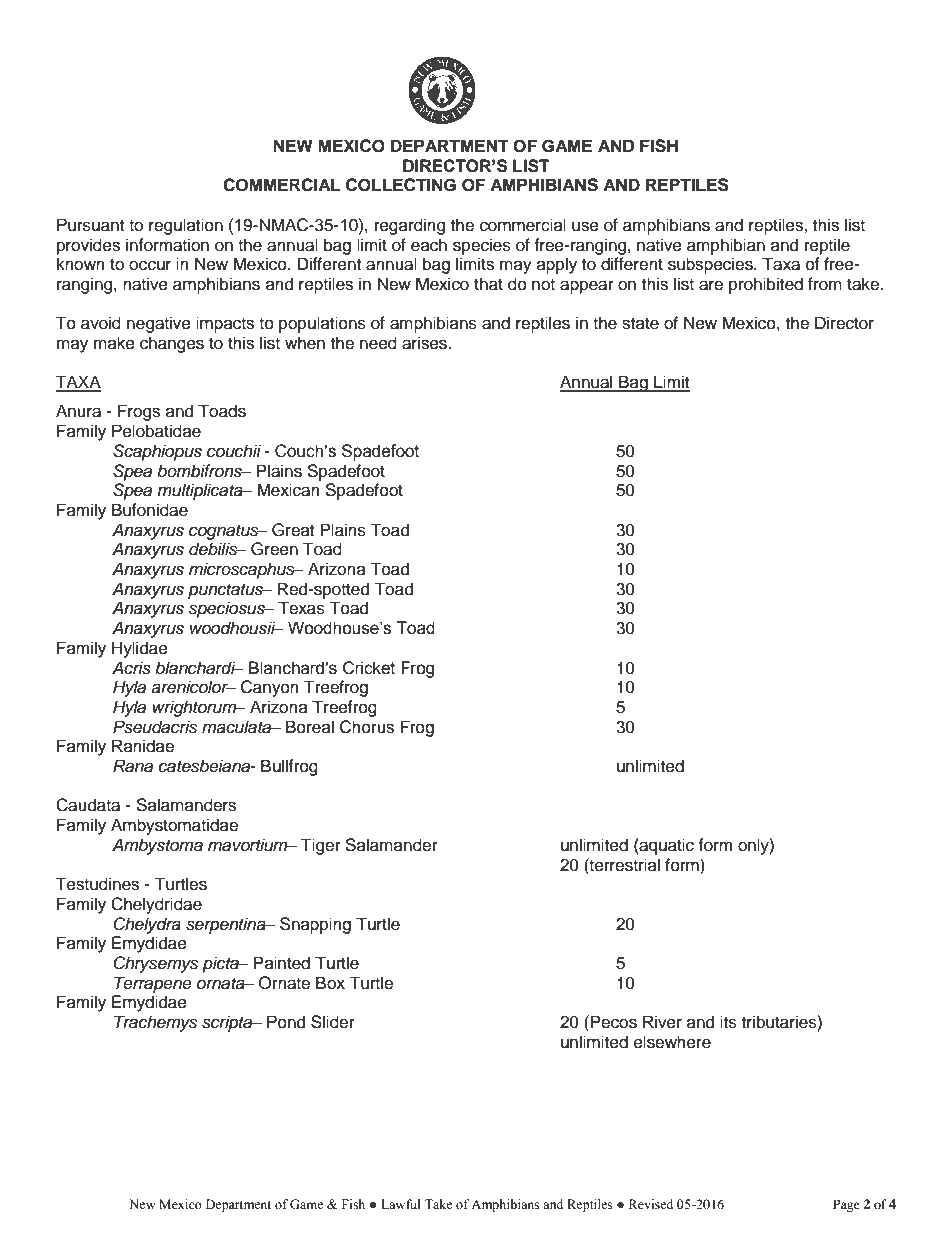 Image resolution: width=952 pixels, height=1233 pixels. What do you see at coordinates (766, 285) in the screenshot?
I see `prohibited` at bounding box center [766, 285].
